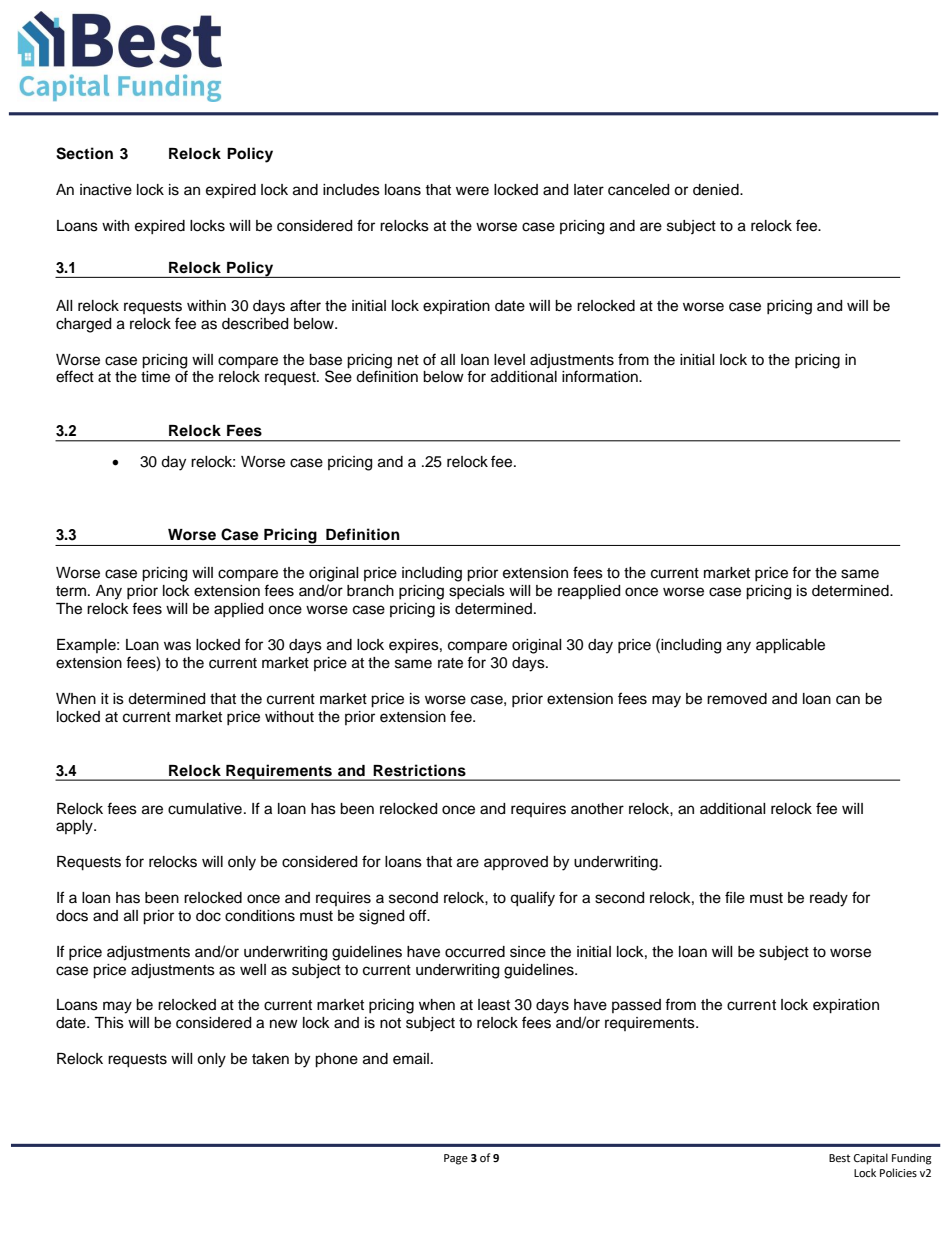  What do you see at coordinates (839, 1158) in the image?
I see `Best` at bounding box center [839, 1158].
